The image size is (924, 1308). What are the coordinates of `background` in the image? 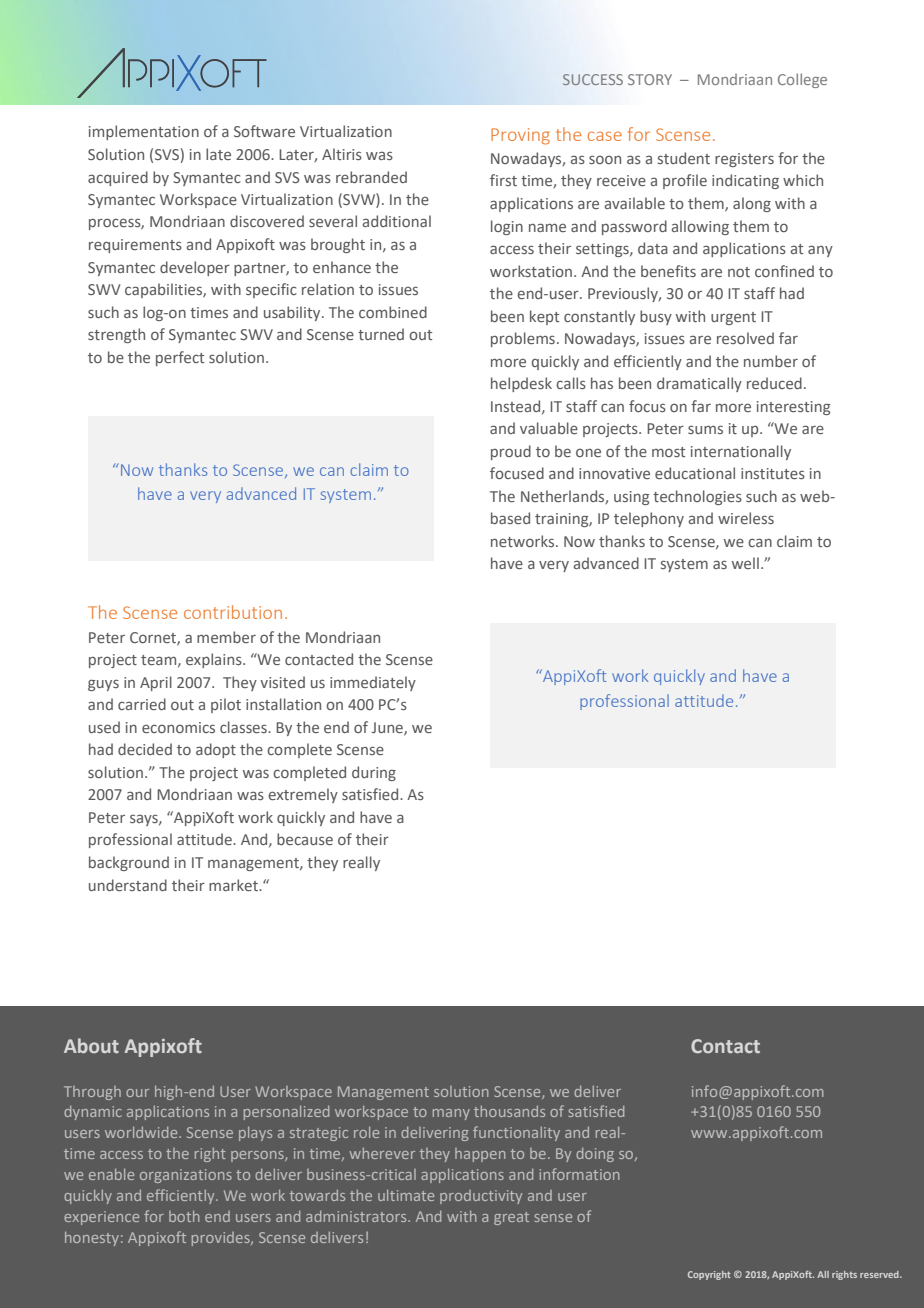 It's located at (129, 863).
